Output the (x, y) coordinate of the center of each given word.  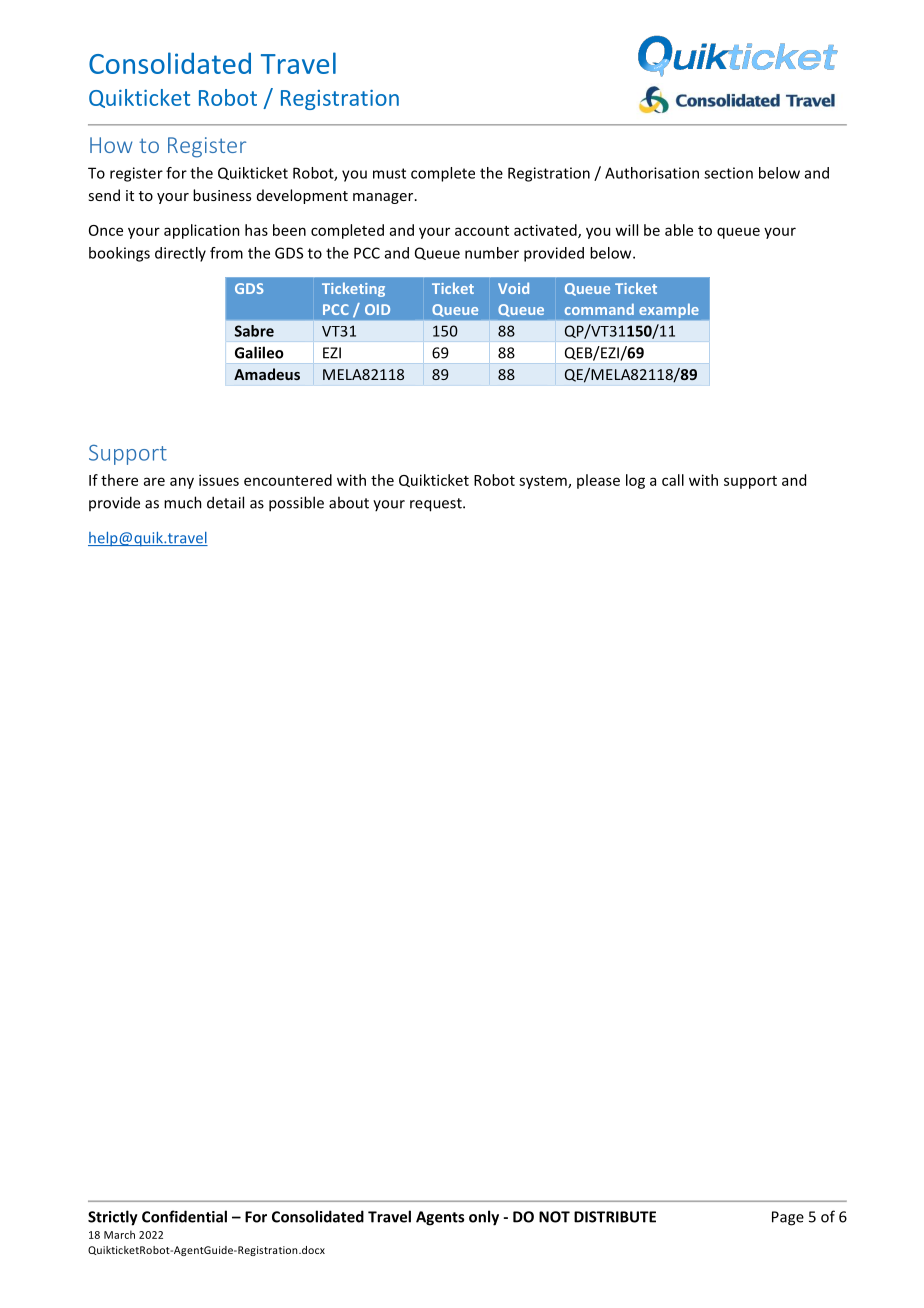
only (484, 1218)
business (222, 195)
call (673, 480)
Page (788, 1218)
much (183, 502)
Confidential (184, 1216)
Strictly (113, 1218)
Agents (440, 1218)
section (728, 173)
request (437, 505)
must (389, 173)
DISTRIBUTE (615, 1217)
